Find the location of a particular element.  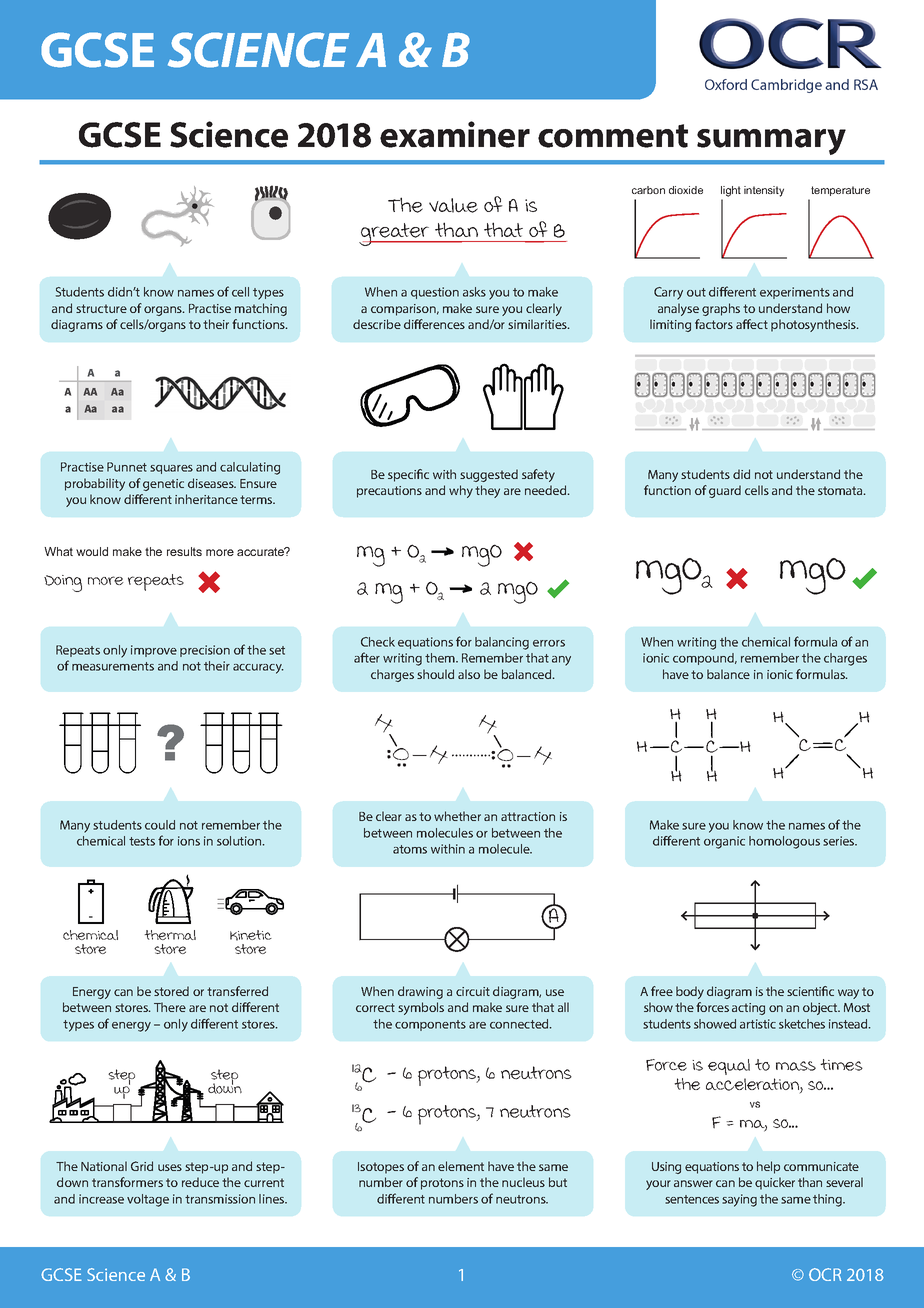

examiner is located at coordinates (455, 134).
